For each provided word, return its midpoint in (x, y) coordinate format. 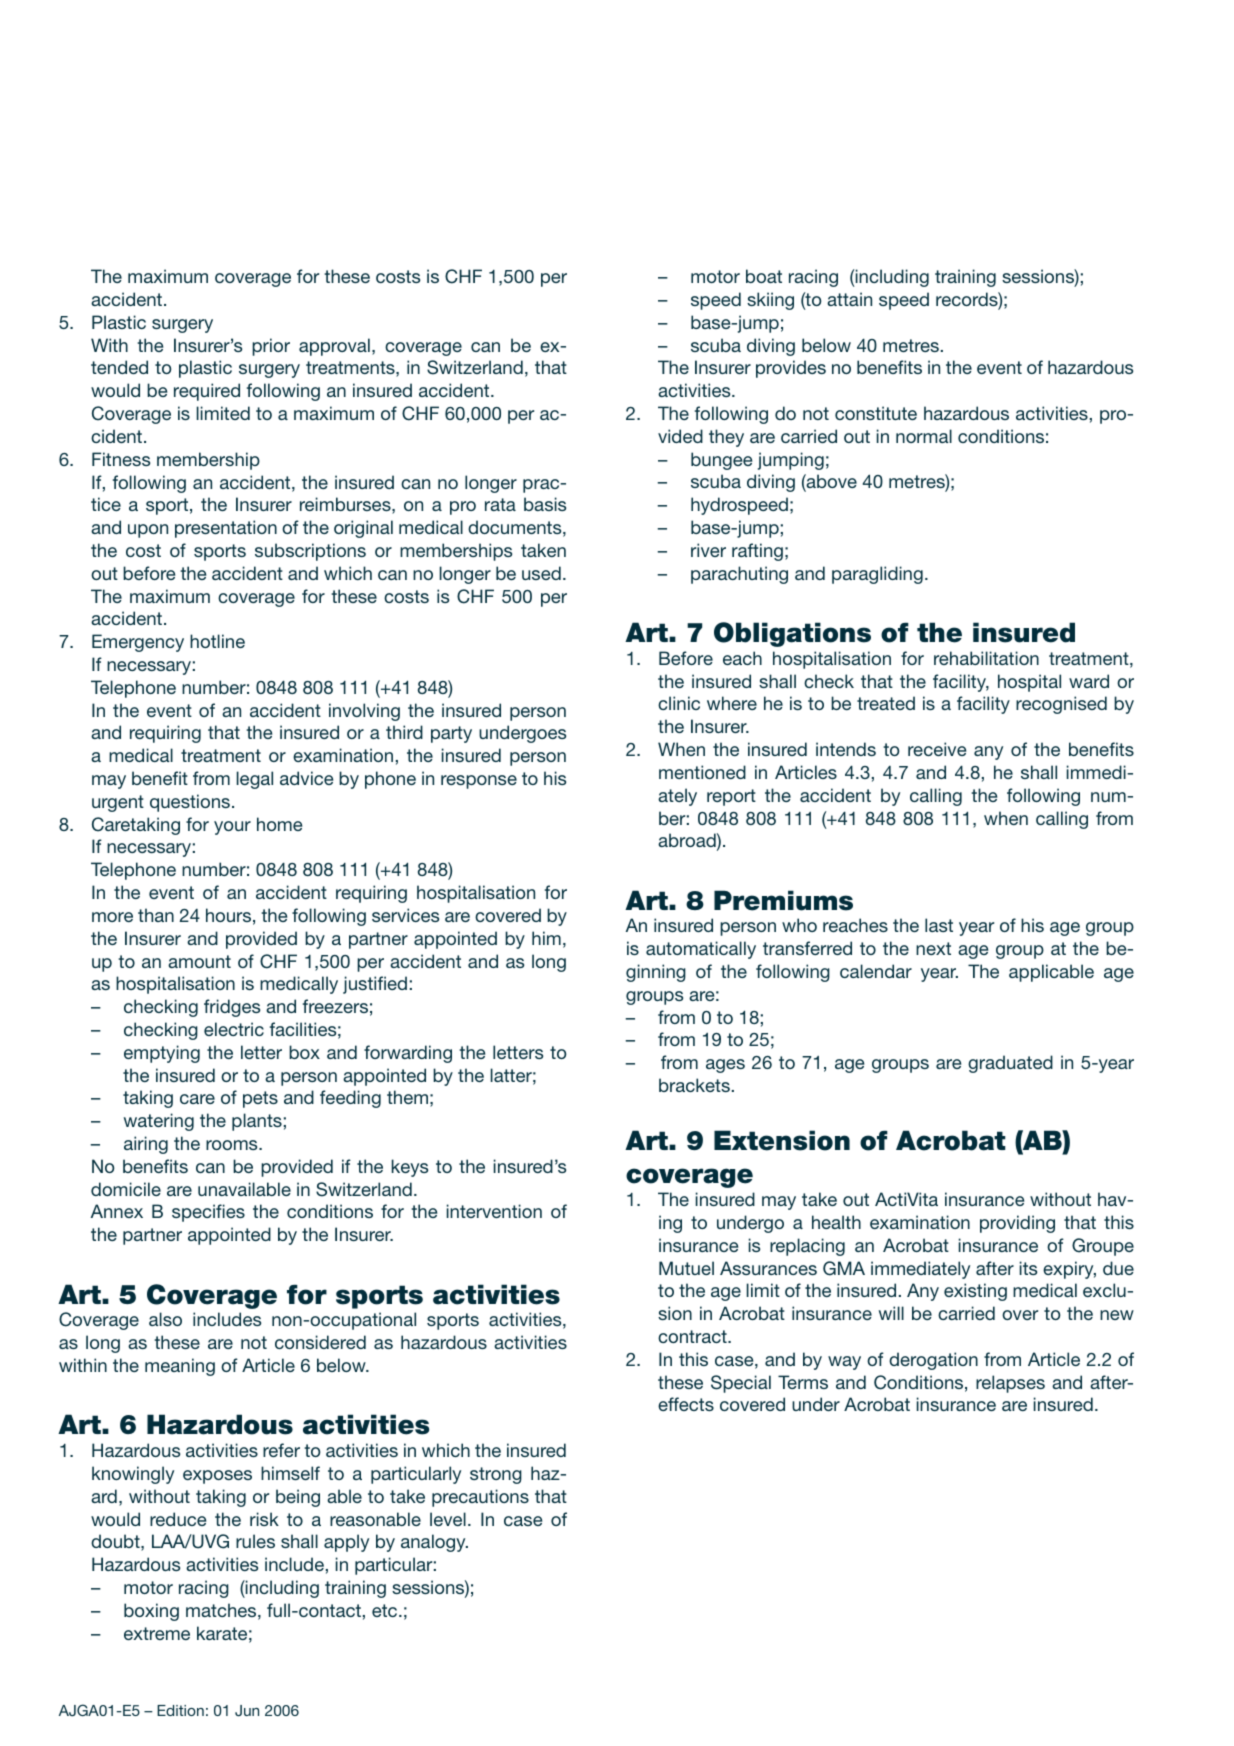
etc (386, 1610)
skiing (770, 301)
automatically (701, 950)
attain (849, 299)
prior (271, 347)
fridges (232, 1008)
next (933, 948)
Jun (247, 1711)
